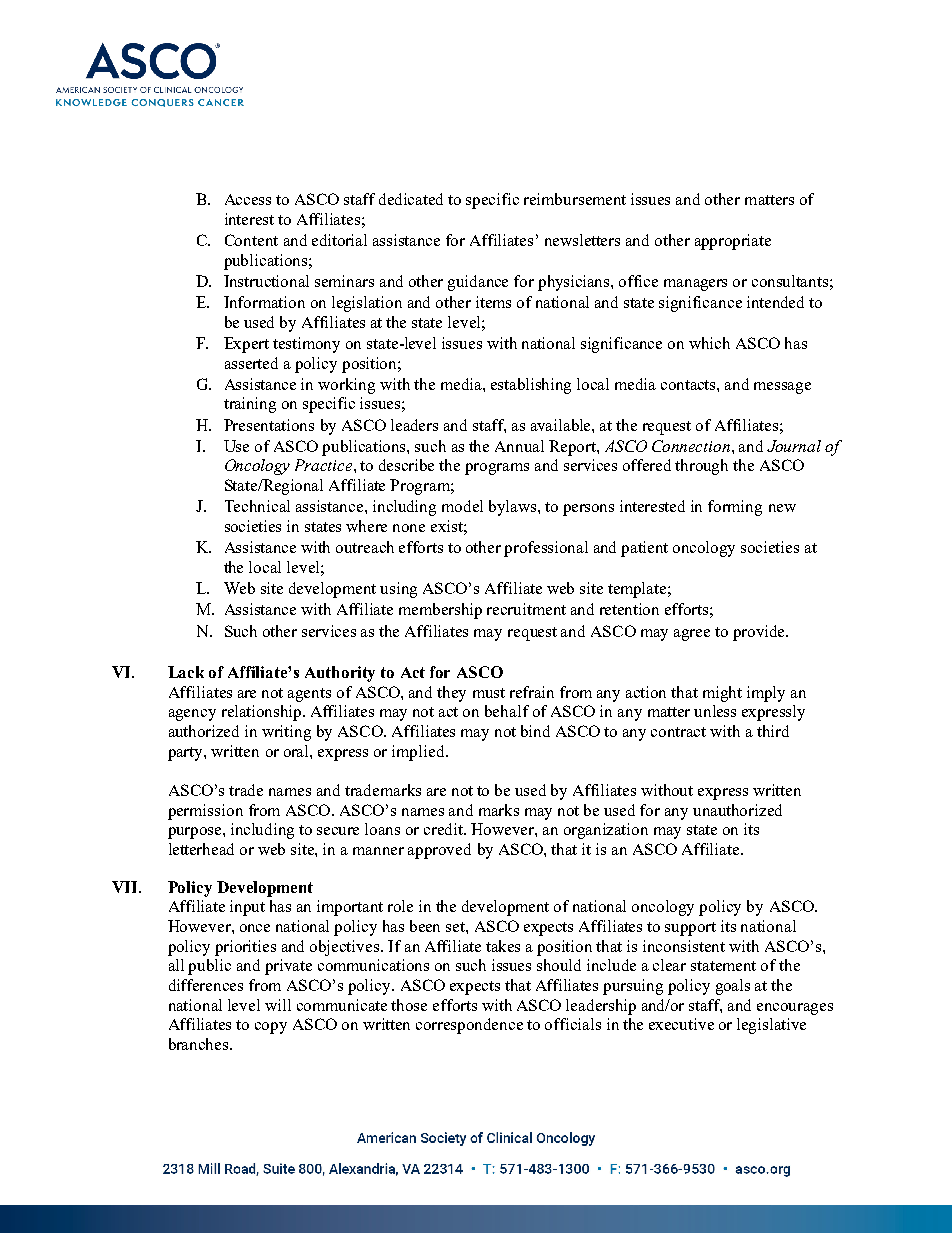  Describe the element at coordinates (251, 363) in the image. I see `asserted` at that location.
